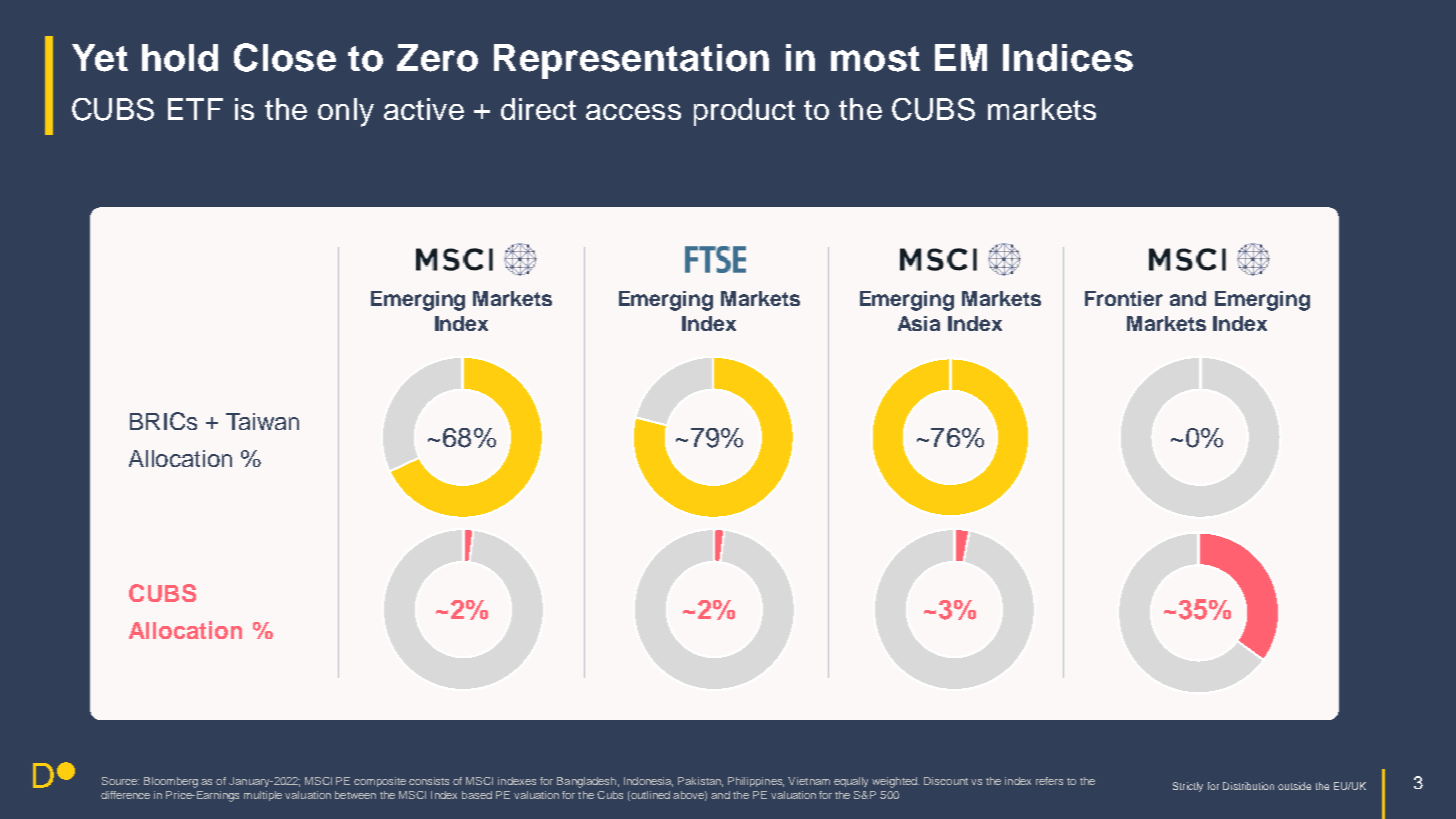 This screenshot has height=819, width=1456. What do you see at coordinates (263, 796) in the screenshot?
I see `multiple` at bounding box center [263, 796].
